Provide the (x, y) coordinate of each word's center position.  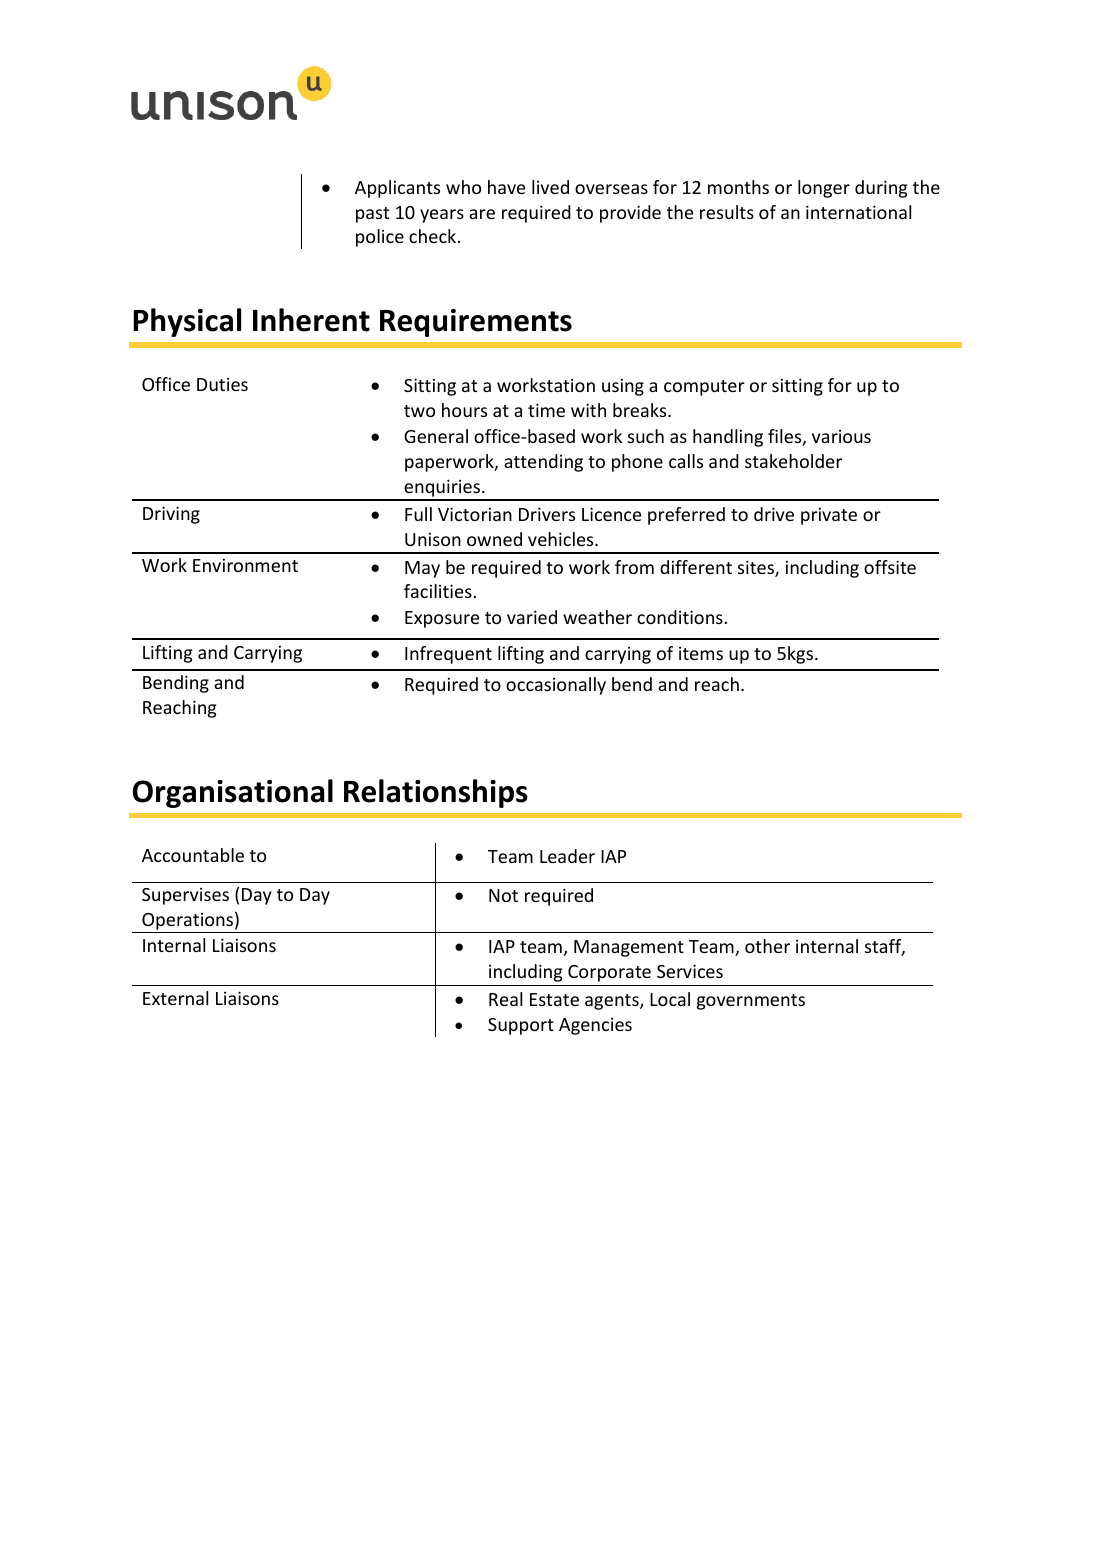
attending (543, 463)
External (175, 998)
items (701, 653)
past (372, 215)
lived (550, 187)
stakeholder (793, 461)
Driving (171, 515)
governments (751, 1002)
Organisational (233, 793)
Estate (554, 999)
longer (824, 189)
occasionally (556, 686)
